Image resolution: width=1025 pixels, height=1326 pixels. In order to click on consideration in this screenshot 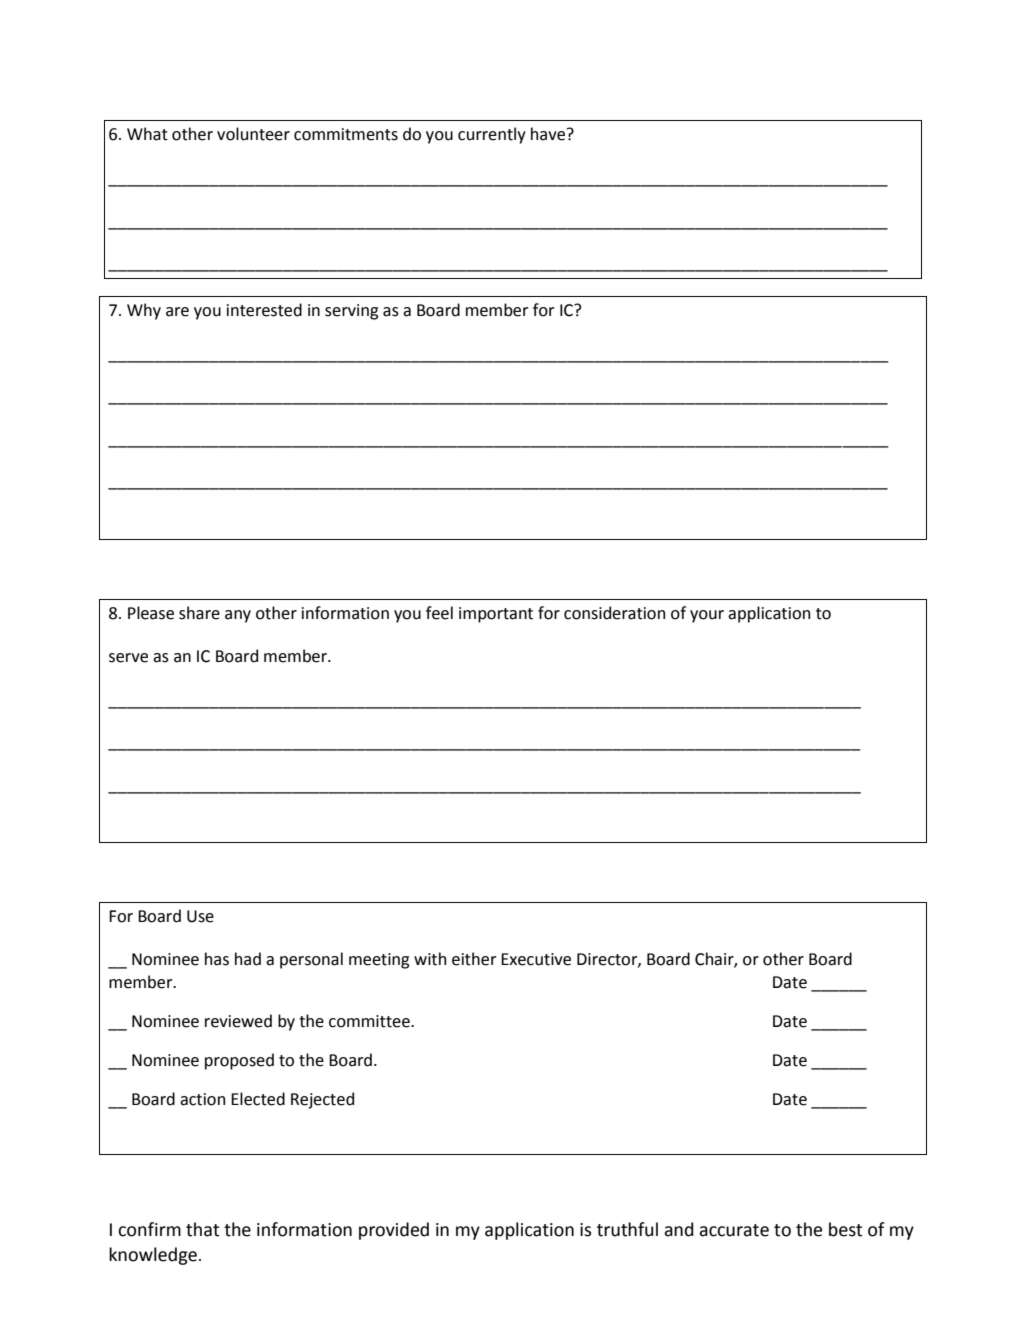, I will do `click(614, 613)`.
